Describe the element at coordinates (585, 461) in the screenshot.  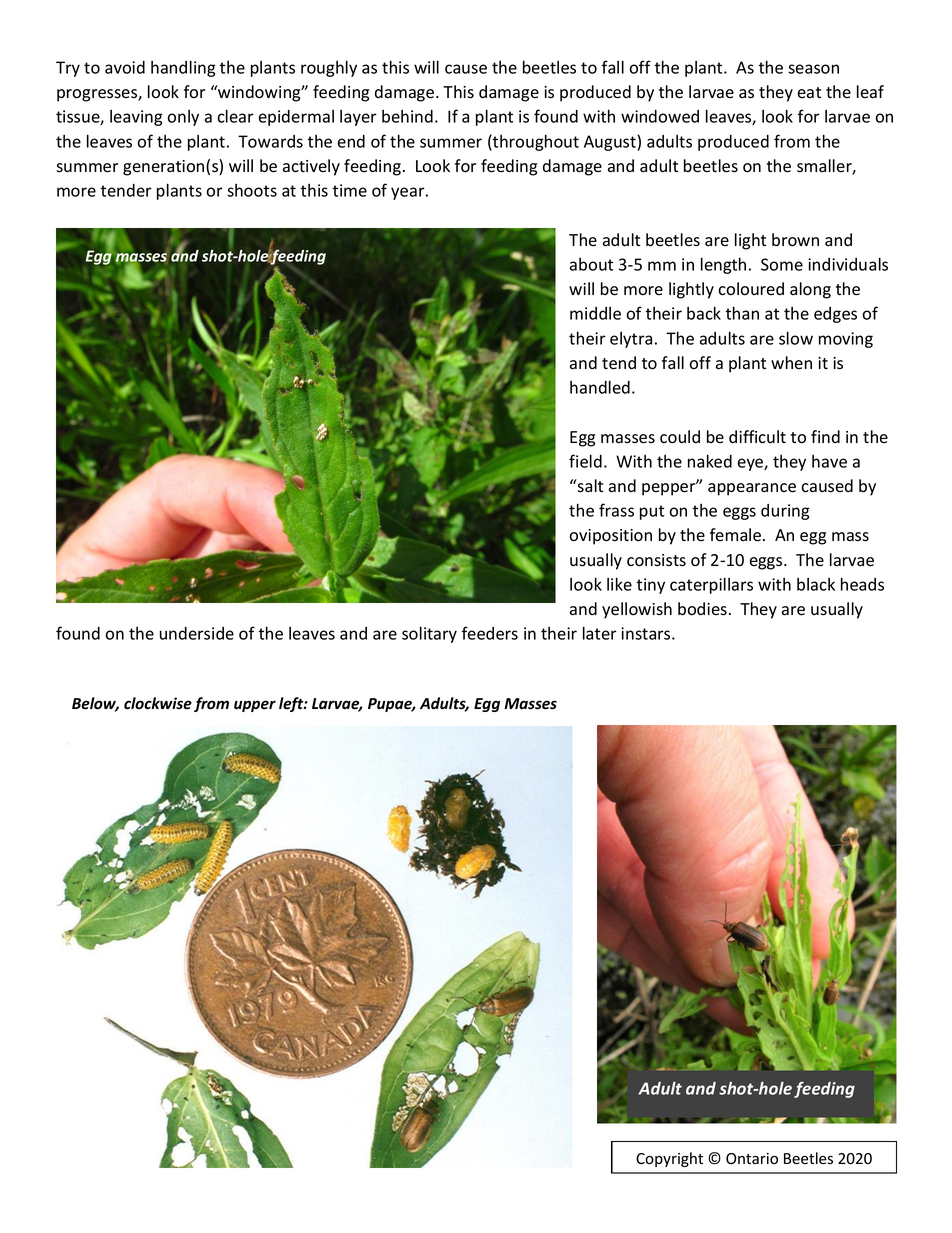
I see `field` at that location.
